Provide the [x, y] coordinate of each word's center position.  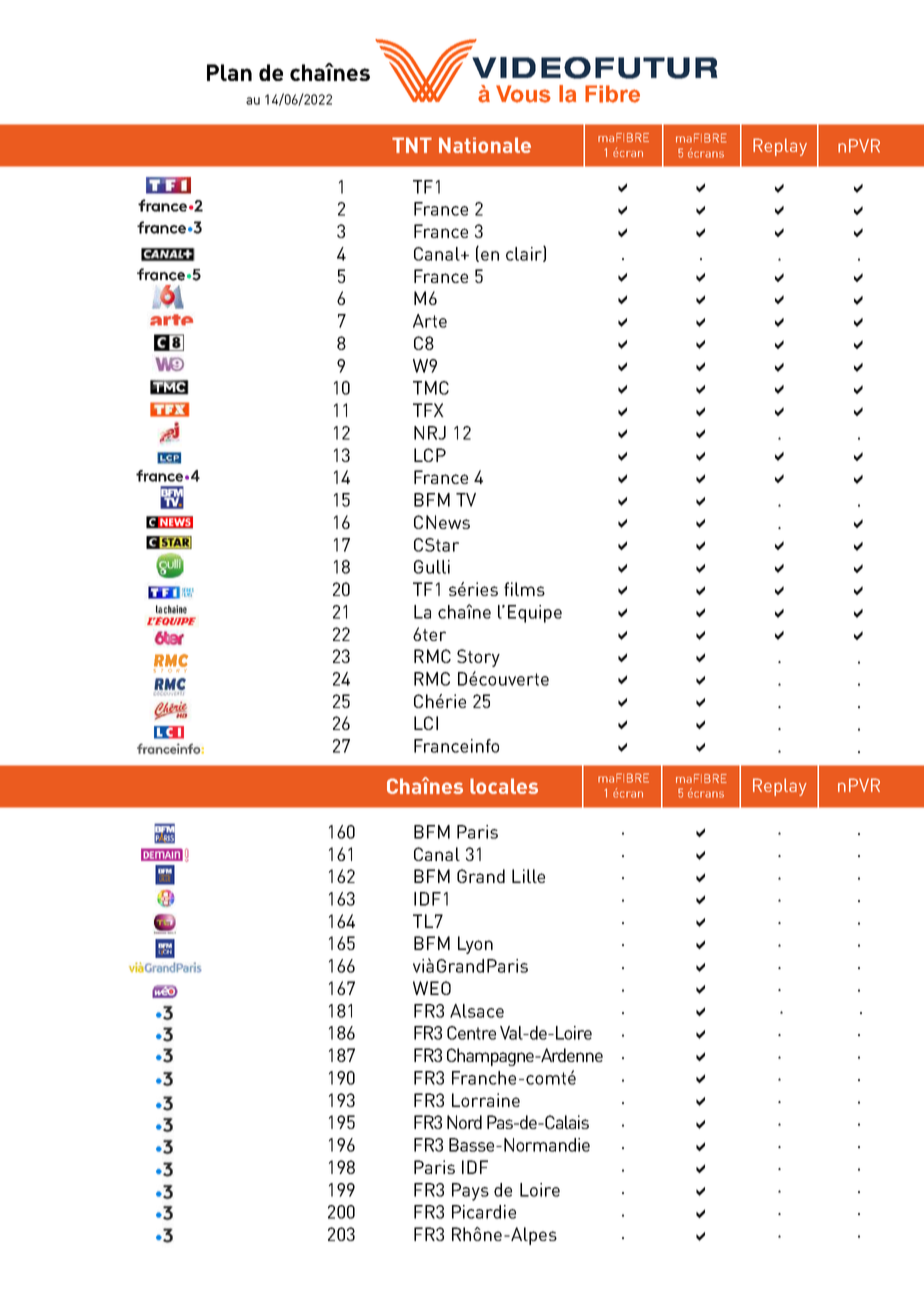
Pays [470, 1192]
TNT [412, 145]
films [524, 589]
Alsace [477, 1011]
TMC [431, 388]
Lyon [475, 945]
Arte [430, 321]
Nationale [485, 145]
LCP [430, 455]
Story [478, 658]
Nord [464, 1122]
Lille [528, 876]
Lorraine [486, 1100]
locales [504, 786]
